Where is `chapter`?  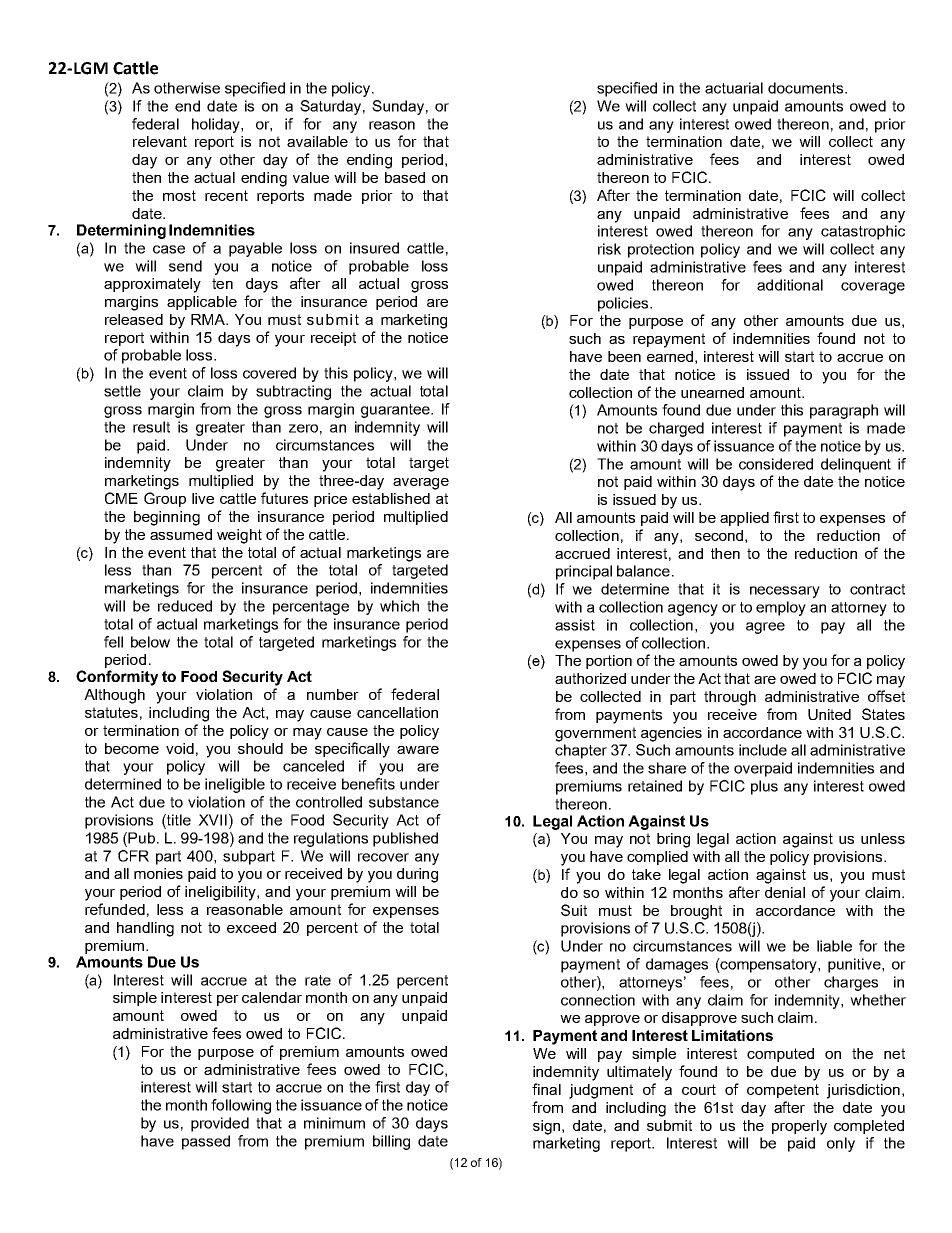
chapter is located at coordinates (581, 751).
